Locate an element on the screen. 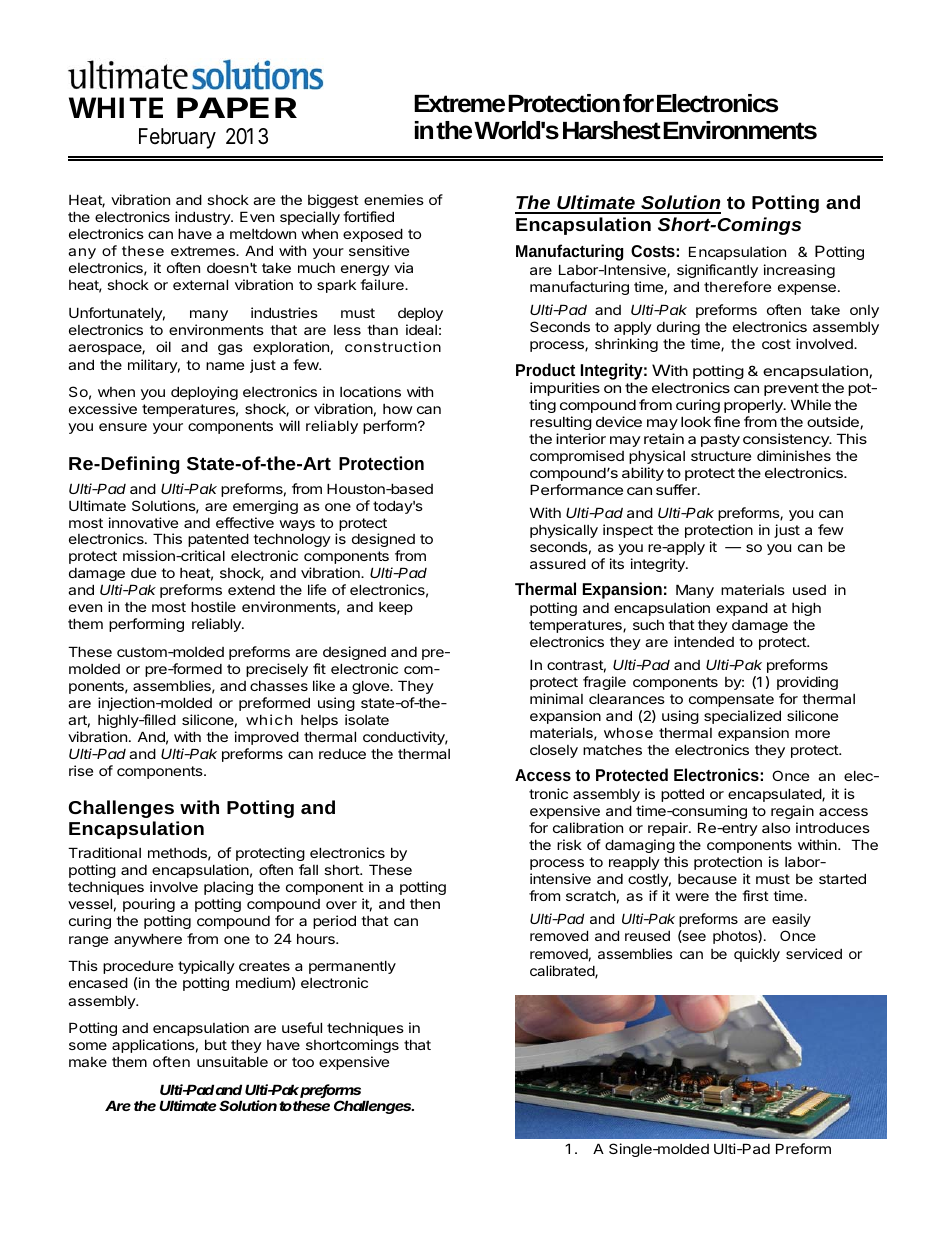 Image resolution: width=952 pixels, height=1233 pixels. February is located at coordinates (177, 138).
